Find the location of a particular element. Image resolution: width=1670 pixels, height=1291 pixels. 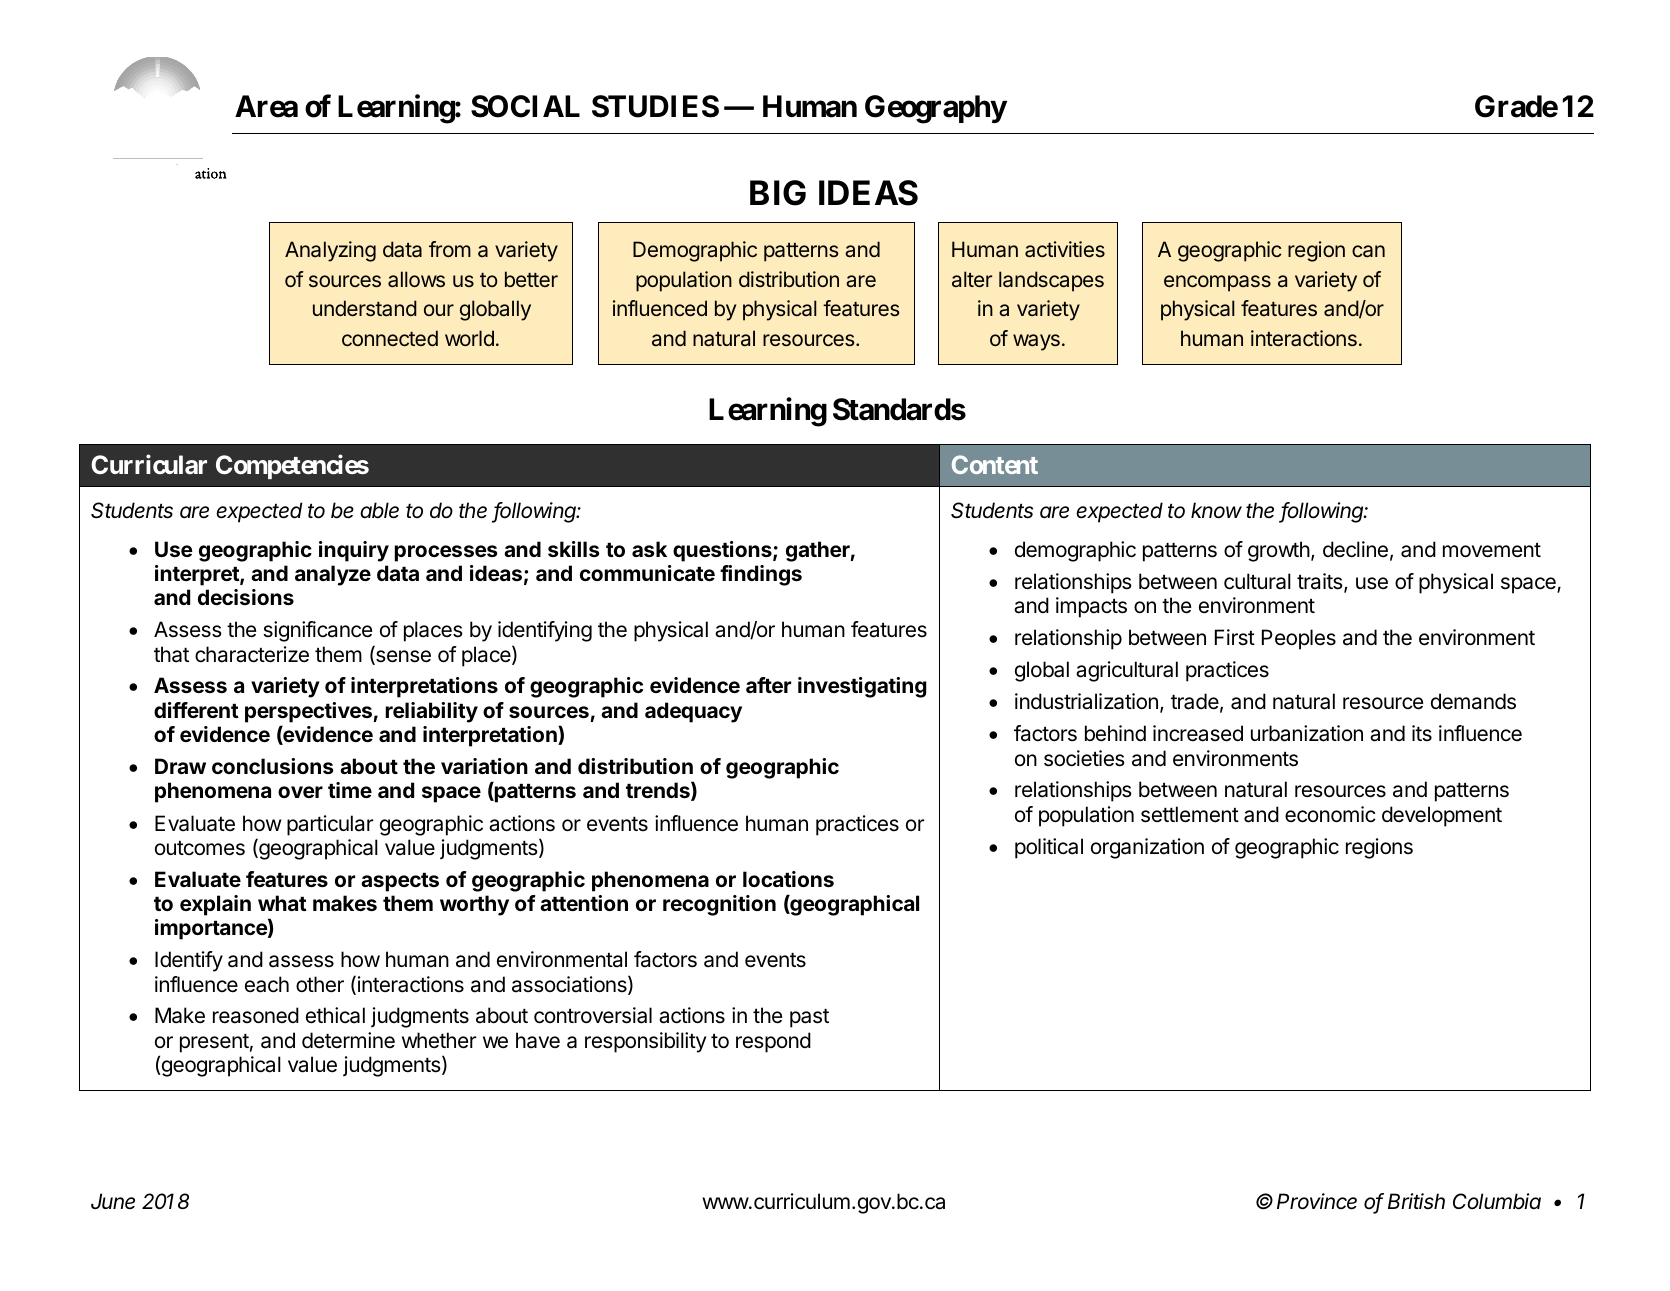

encompass is located at coordinates (1217, 283).
